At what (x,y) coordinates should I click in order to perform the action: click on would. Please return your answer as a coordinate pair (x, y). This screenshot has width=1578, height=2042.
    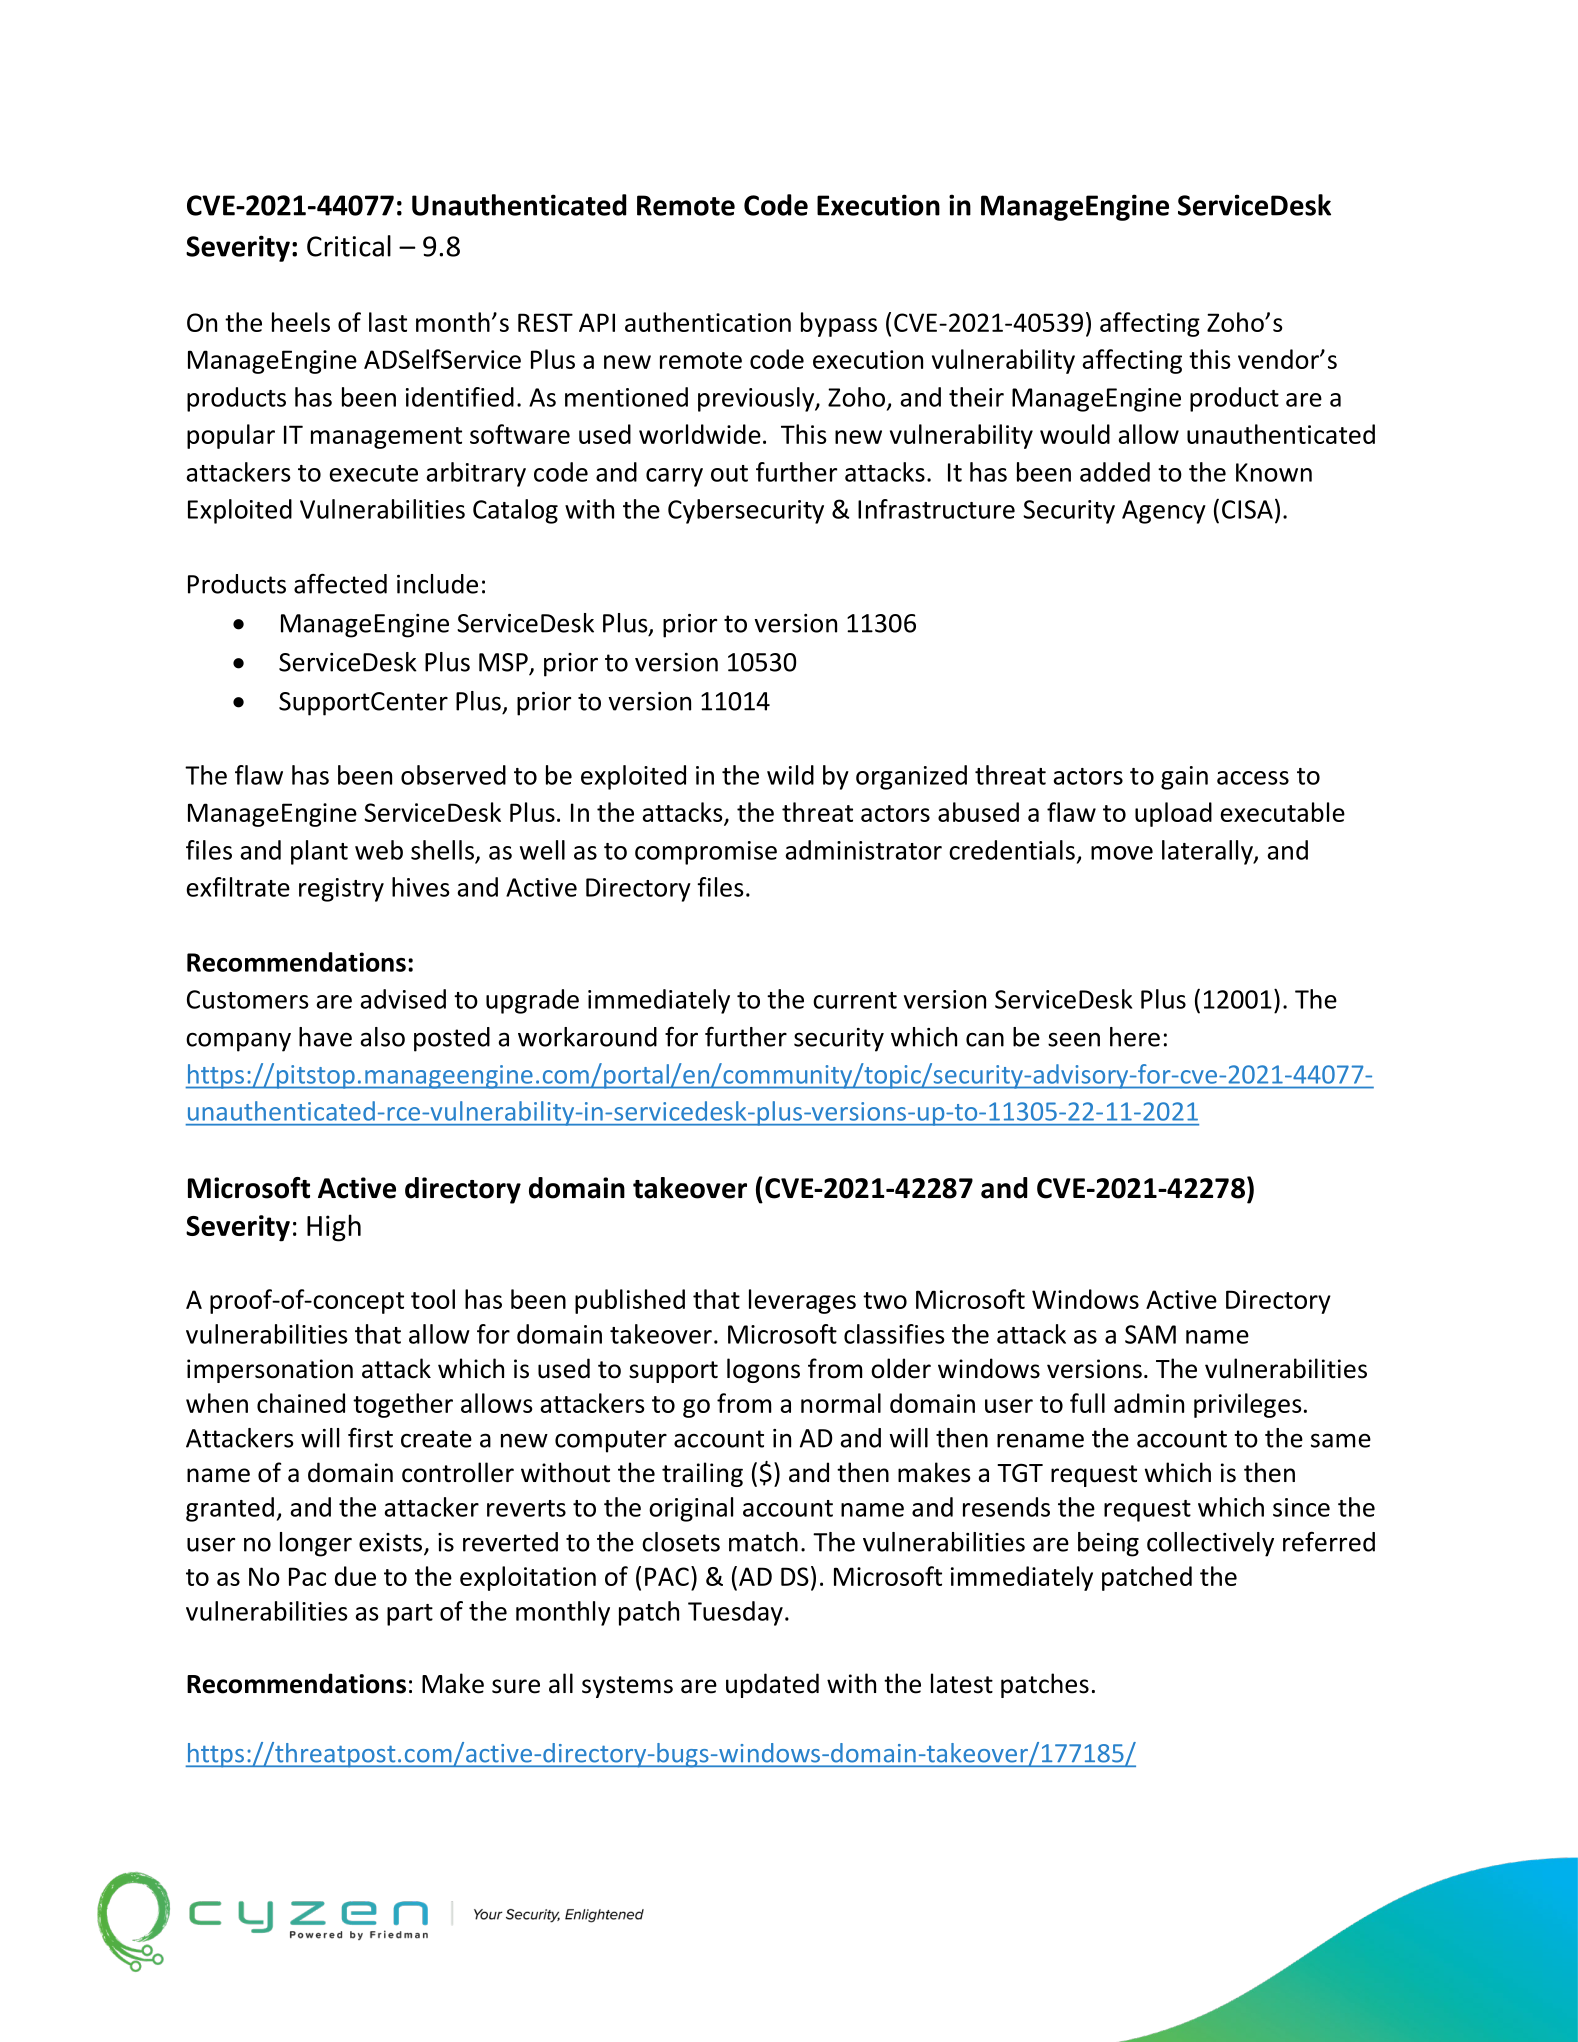
    Looking at the image, I should click on (1075, 434).
